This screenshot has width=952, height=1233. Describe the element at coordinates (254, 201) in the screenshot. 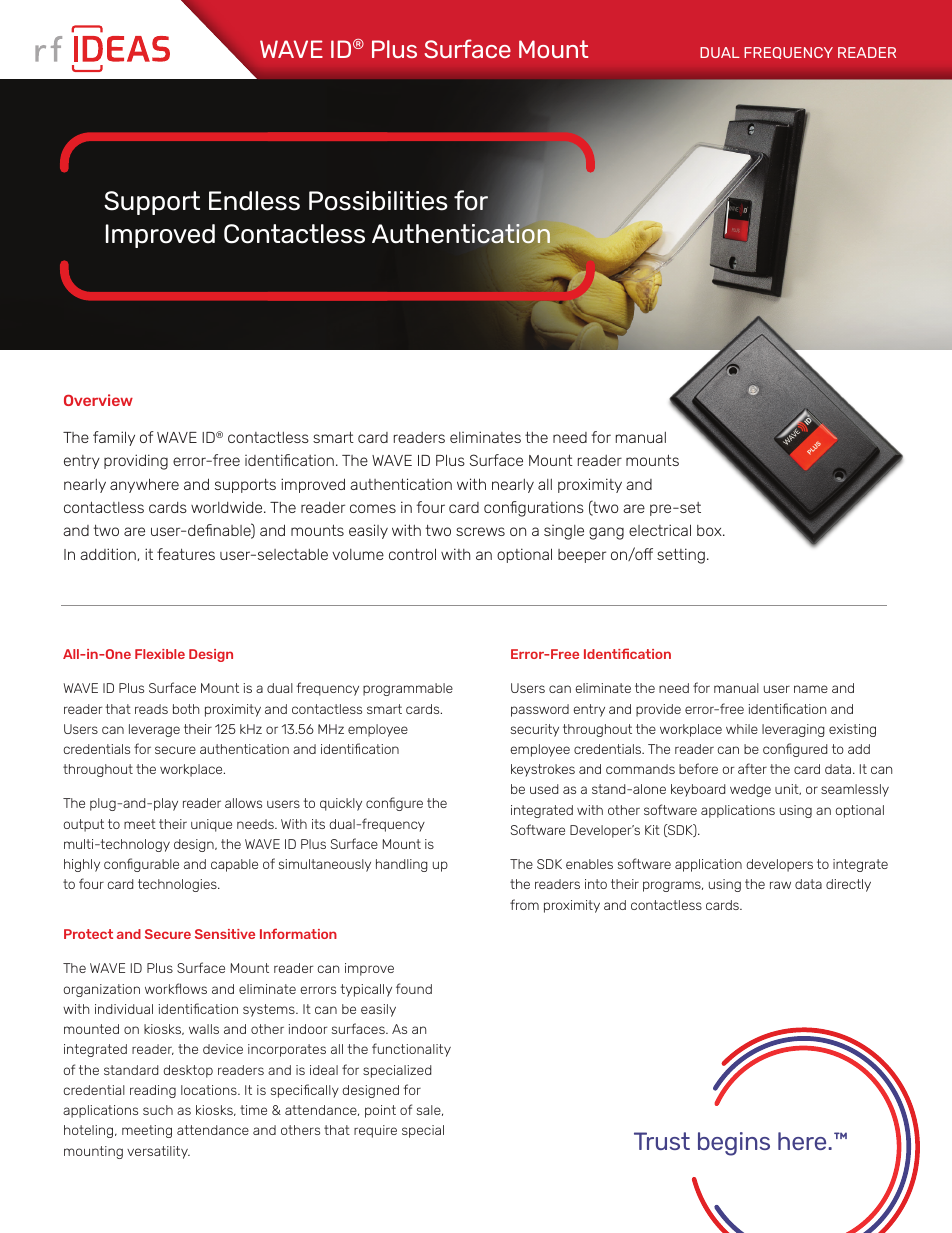

I see `Endless` at that location.
